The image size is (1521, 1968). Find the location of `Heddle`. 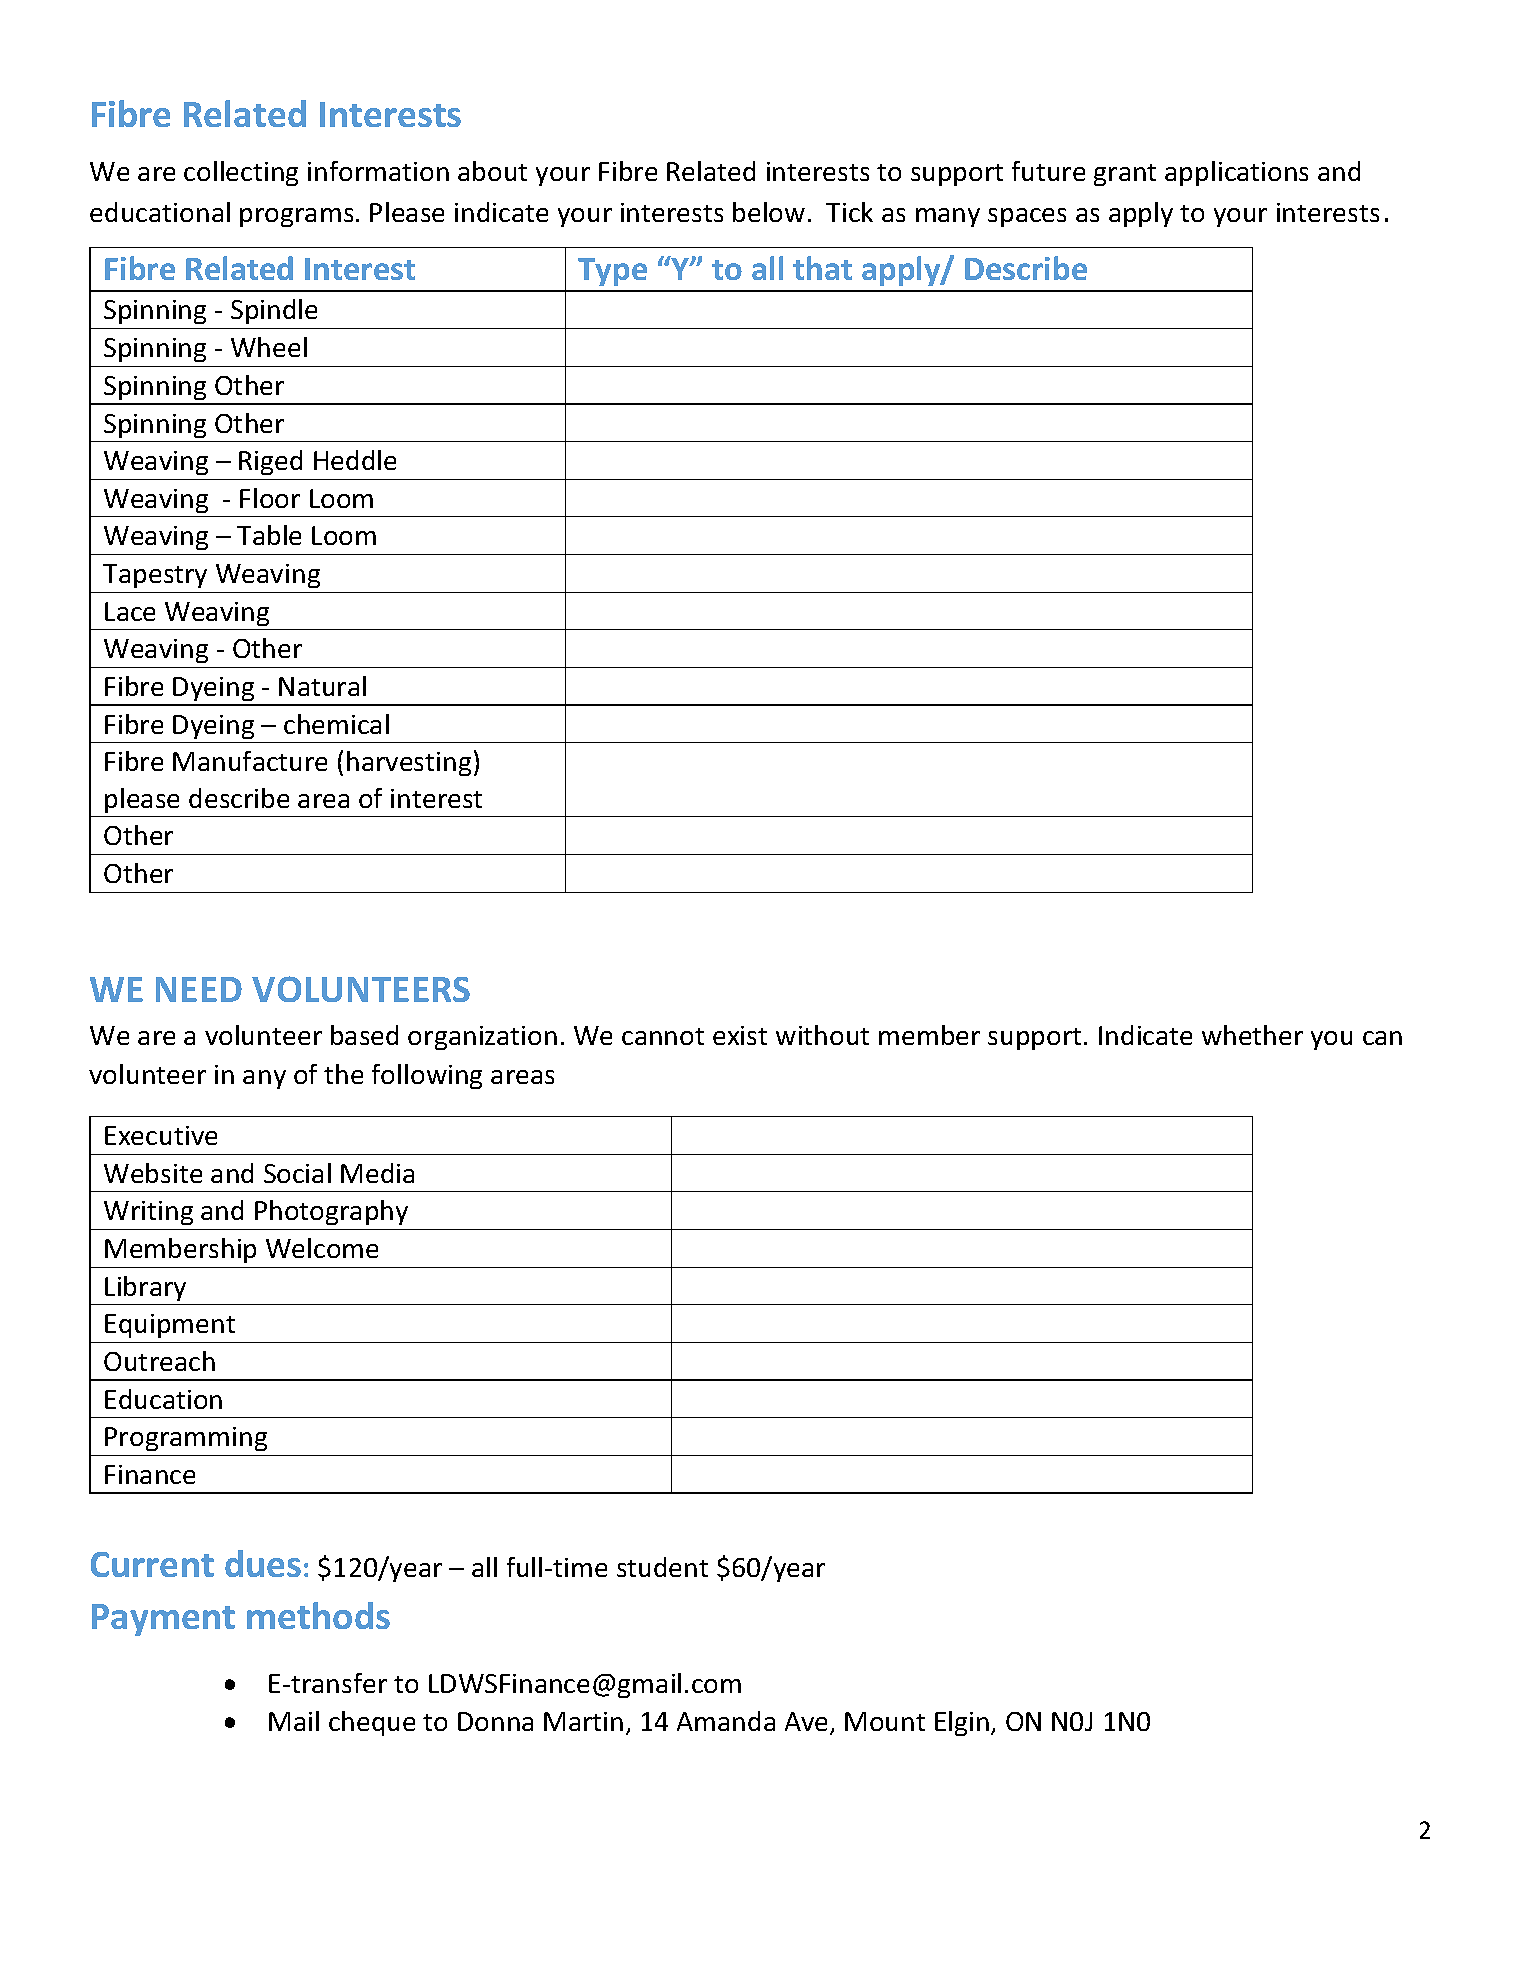

Heddle is located at coordinates (355, 460).
